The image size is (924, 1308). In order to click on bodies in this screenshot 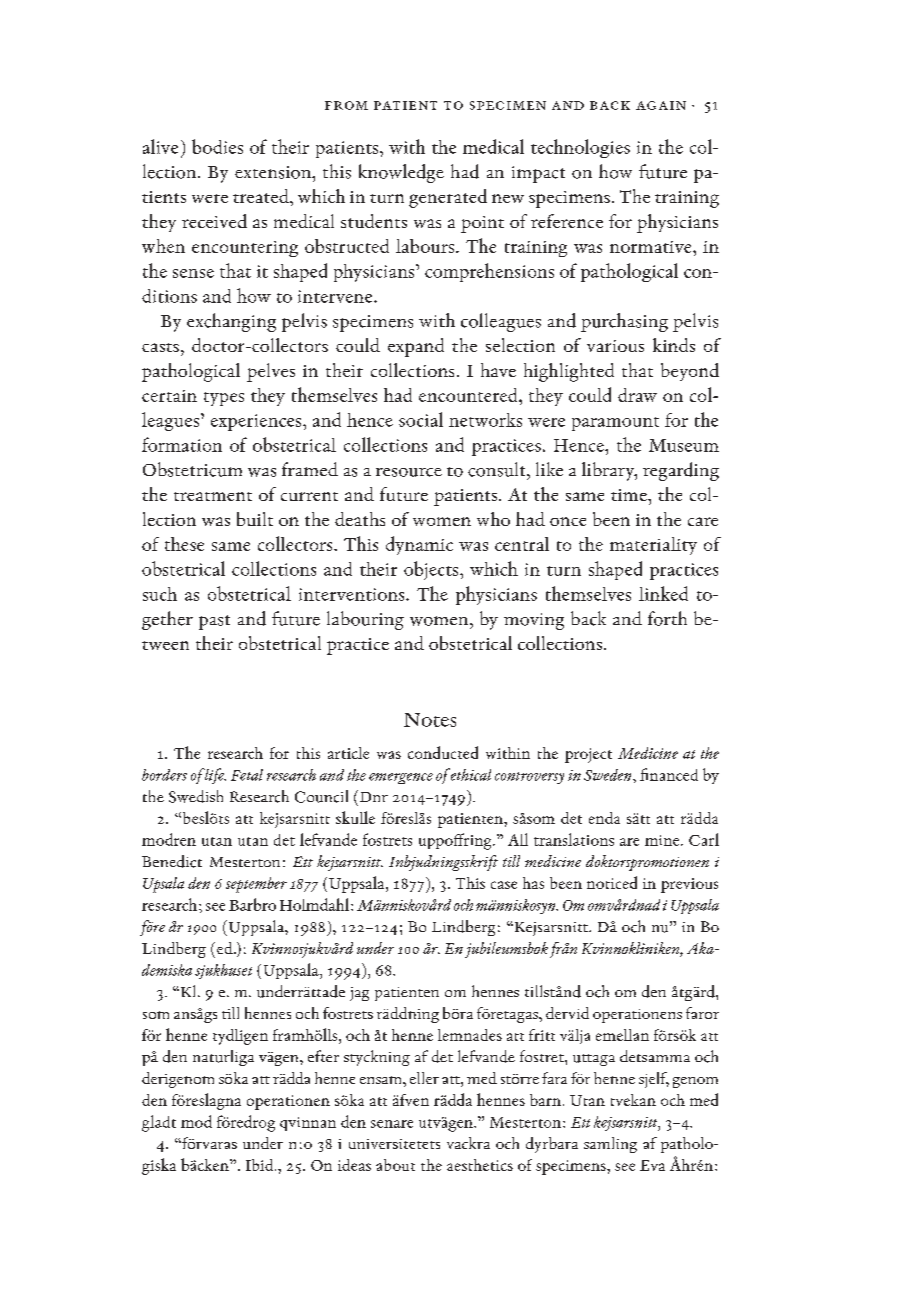, I will do `click(217, 146)`.
